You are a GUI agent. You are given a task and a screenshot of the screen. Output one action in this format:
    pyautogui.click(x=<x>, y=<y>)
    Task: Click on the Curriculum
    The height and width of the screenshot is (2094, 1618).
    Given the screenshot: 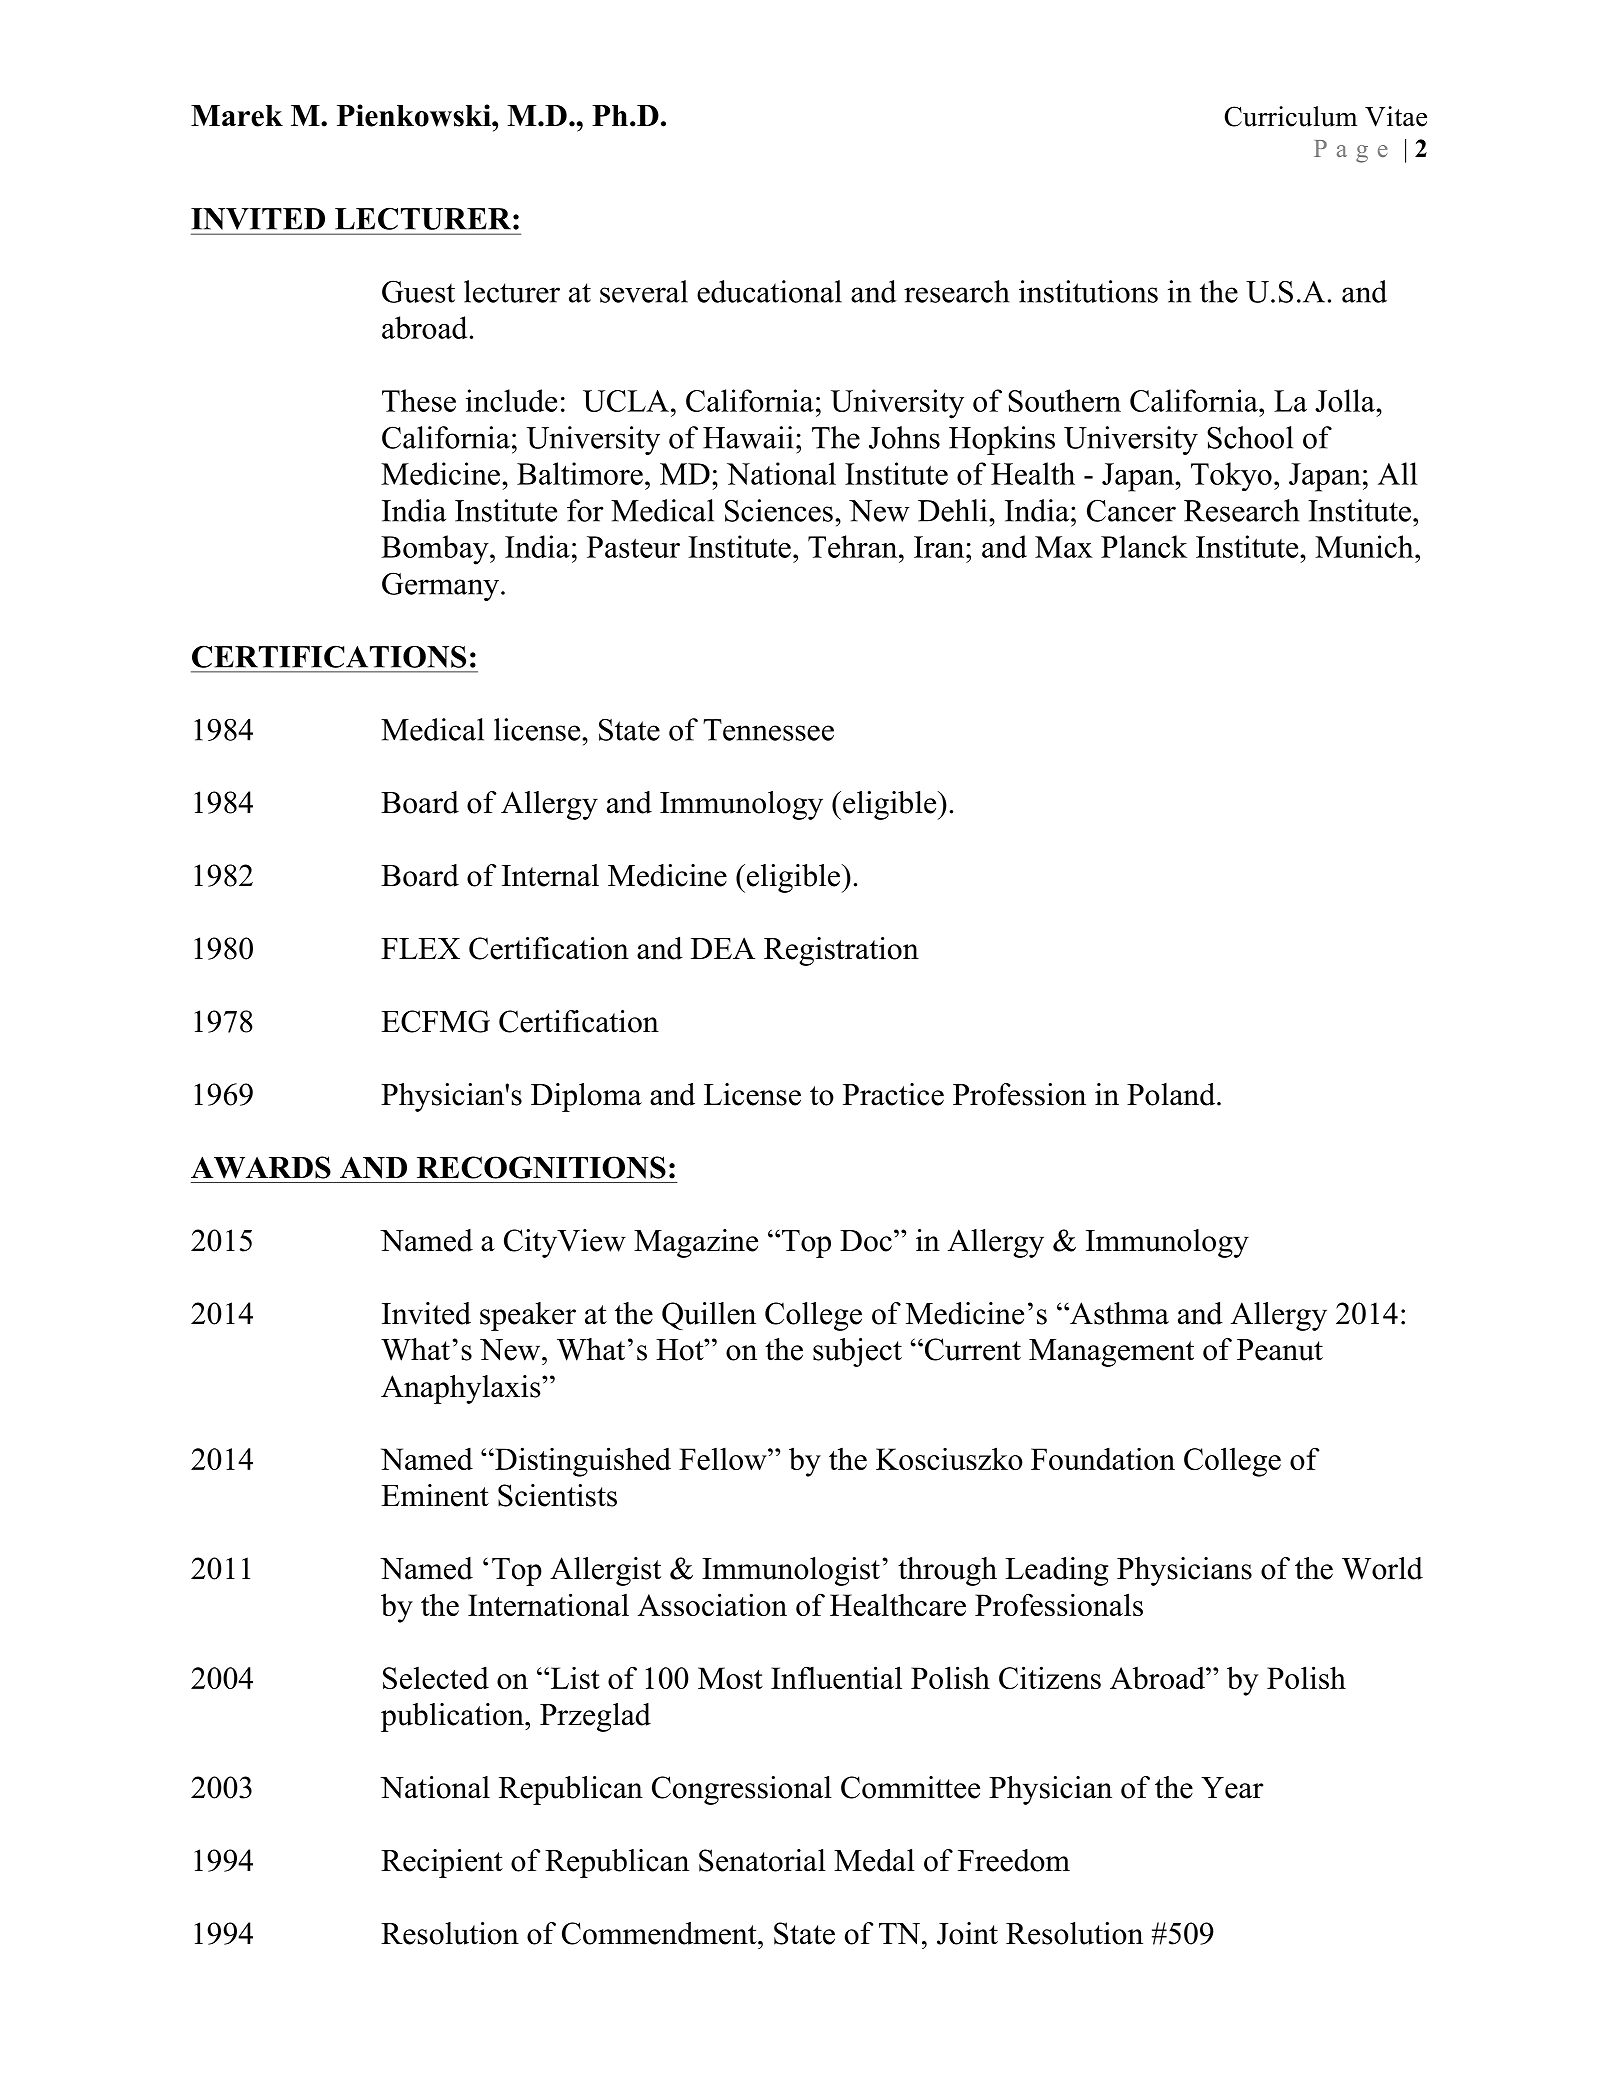 What is the action you would take?
    pyautogui.click(x=1290, y=116)
